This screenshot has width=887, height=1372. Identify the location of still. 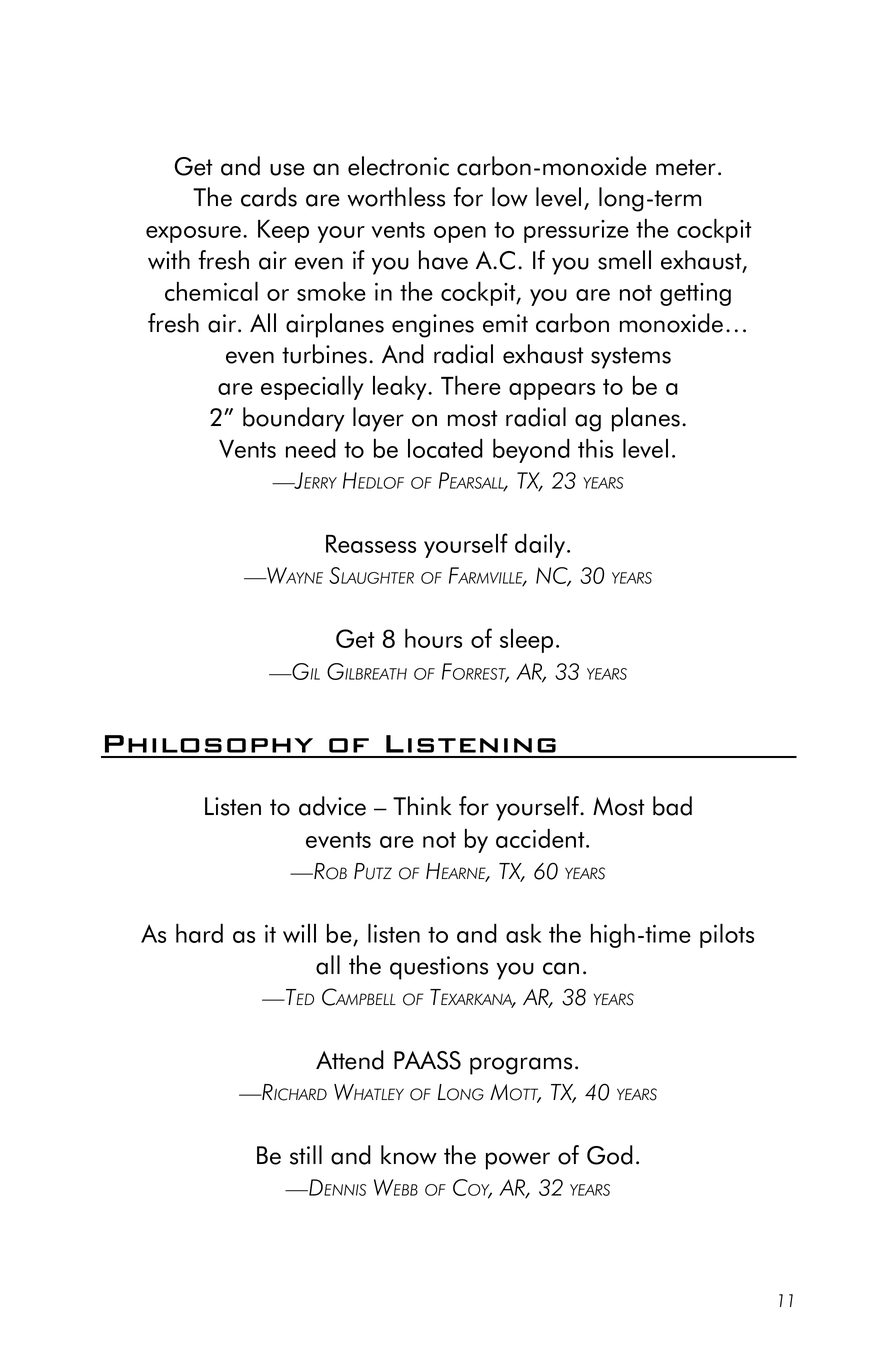
(306, 1155).
